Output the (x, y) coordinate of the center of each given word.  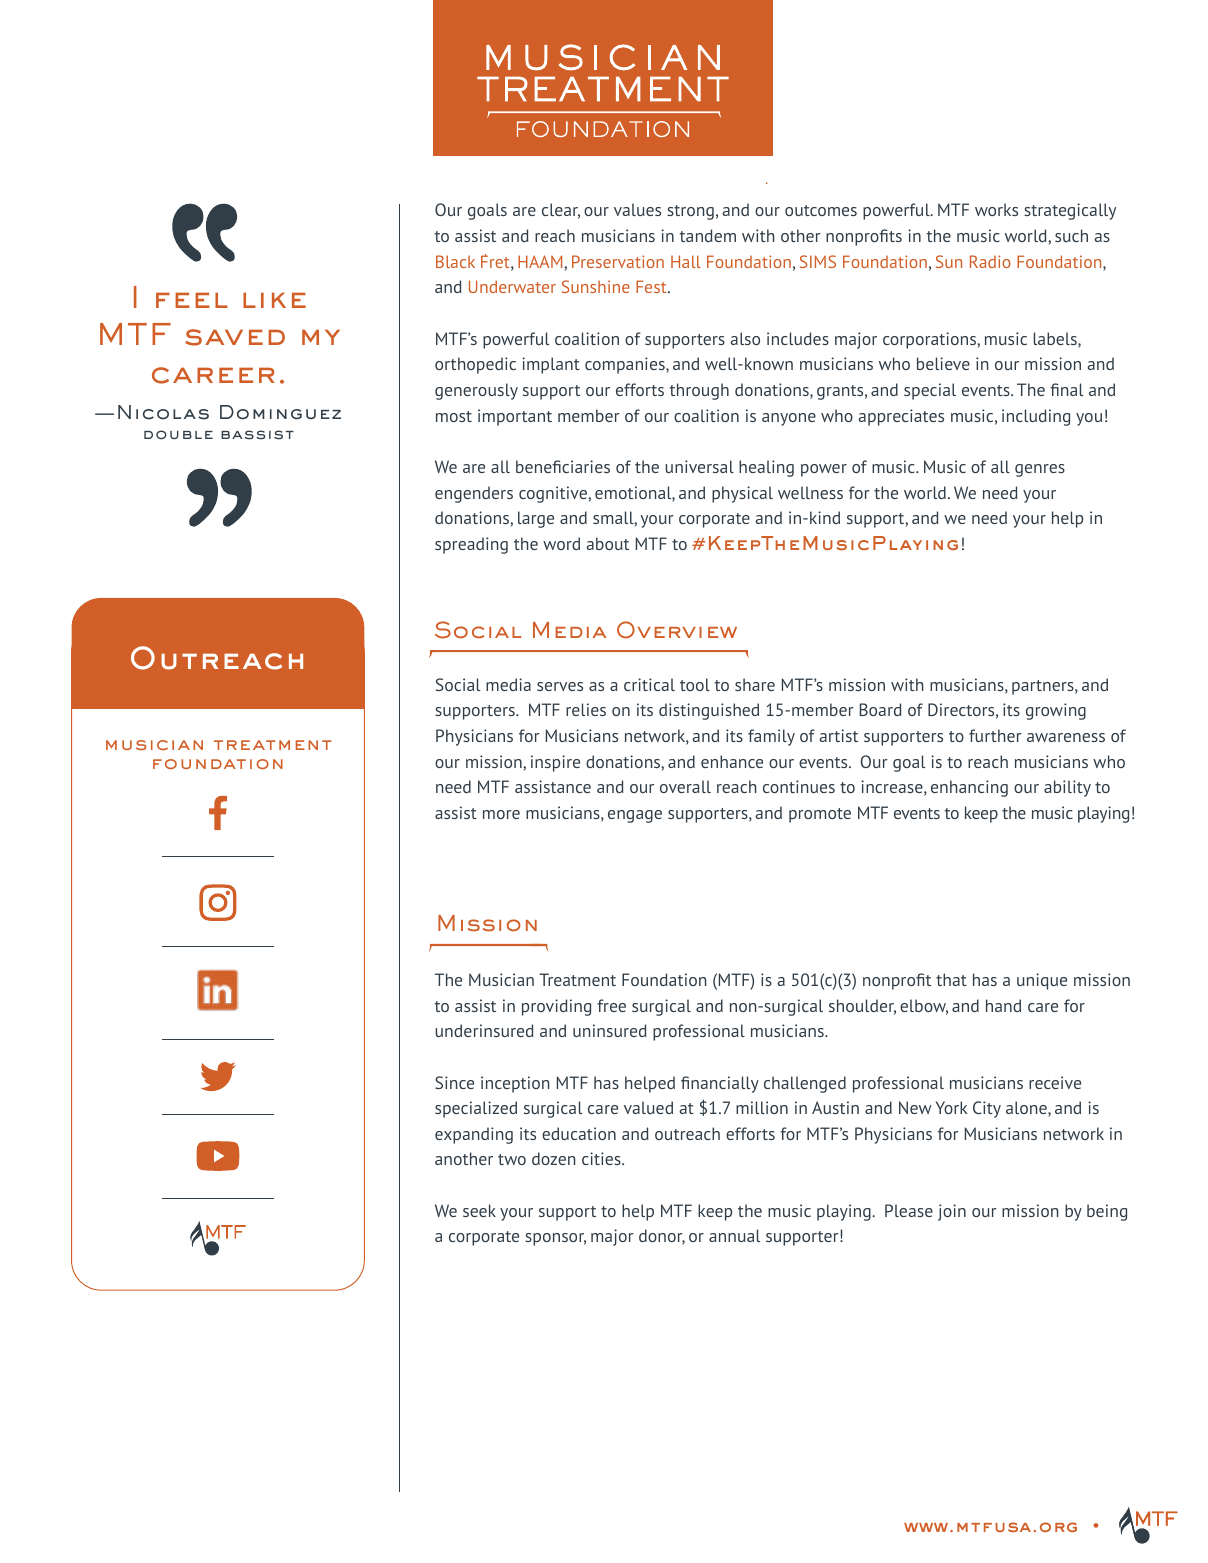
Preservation (618, 261)
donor (662, 1237)
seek (479, 1210)
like (274, 300)
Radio (990, 261)
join (952, 1212)
